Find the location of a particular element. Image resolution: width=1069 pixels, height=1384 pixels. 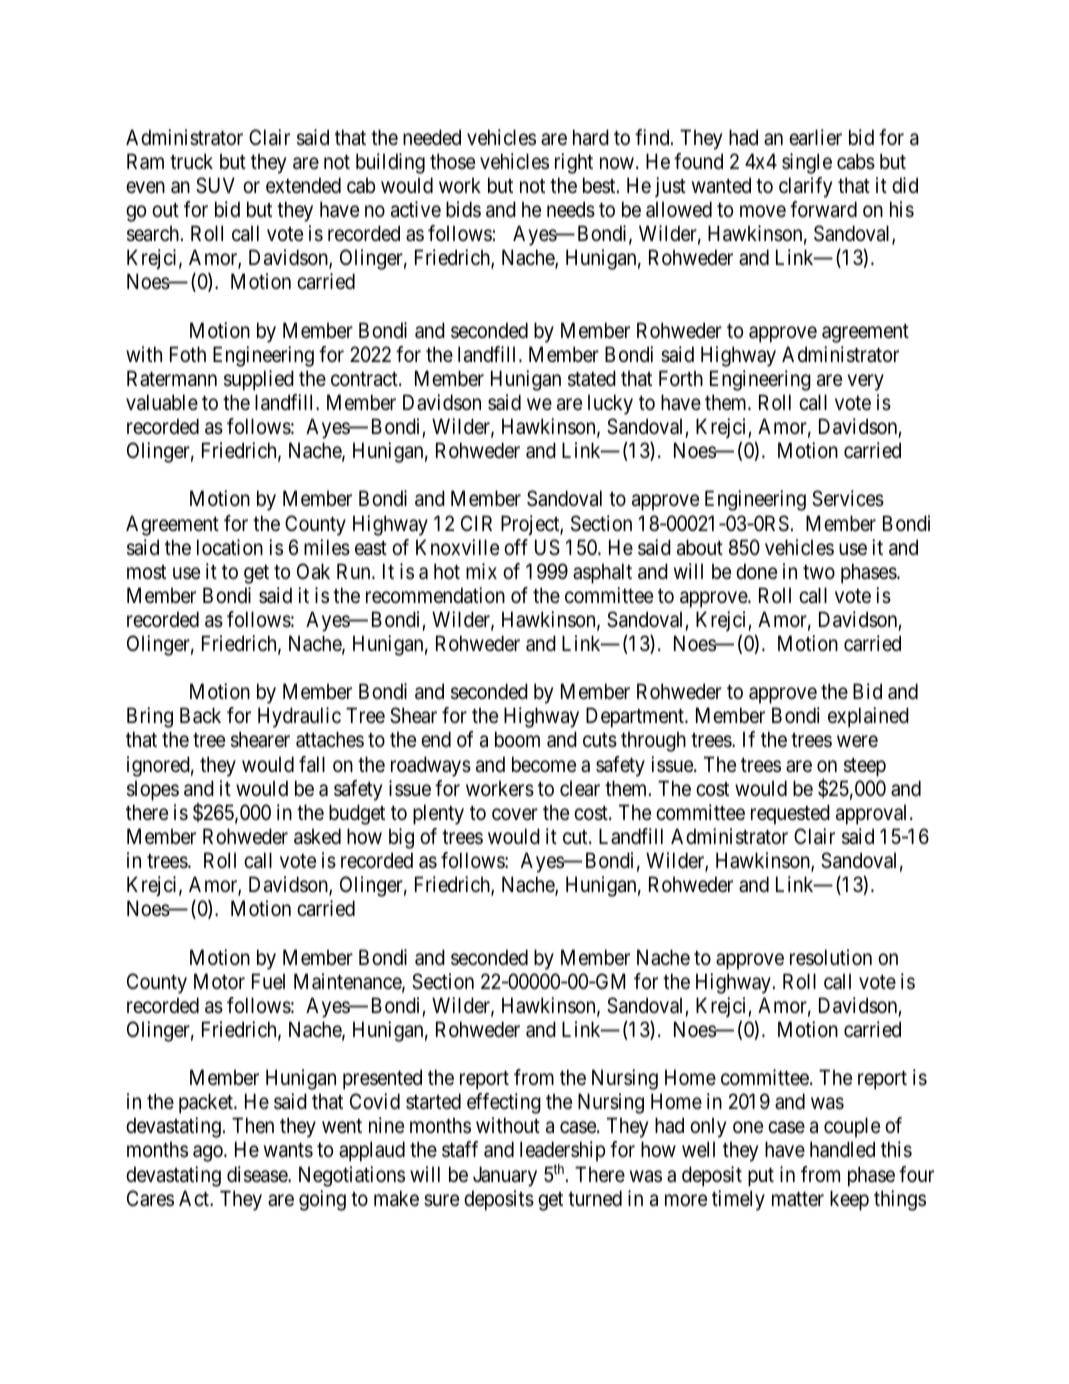

disease is located at coordinates (258, 1174).
